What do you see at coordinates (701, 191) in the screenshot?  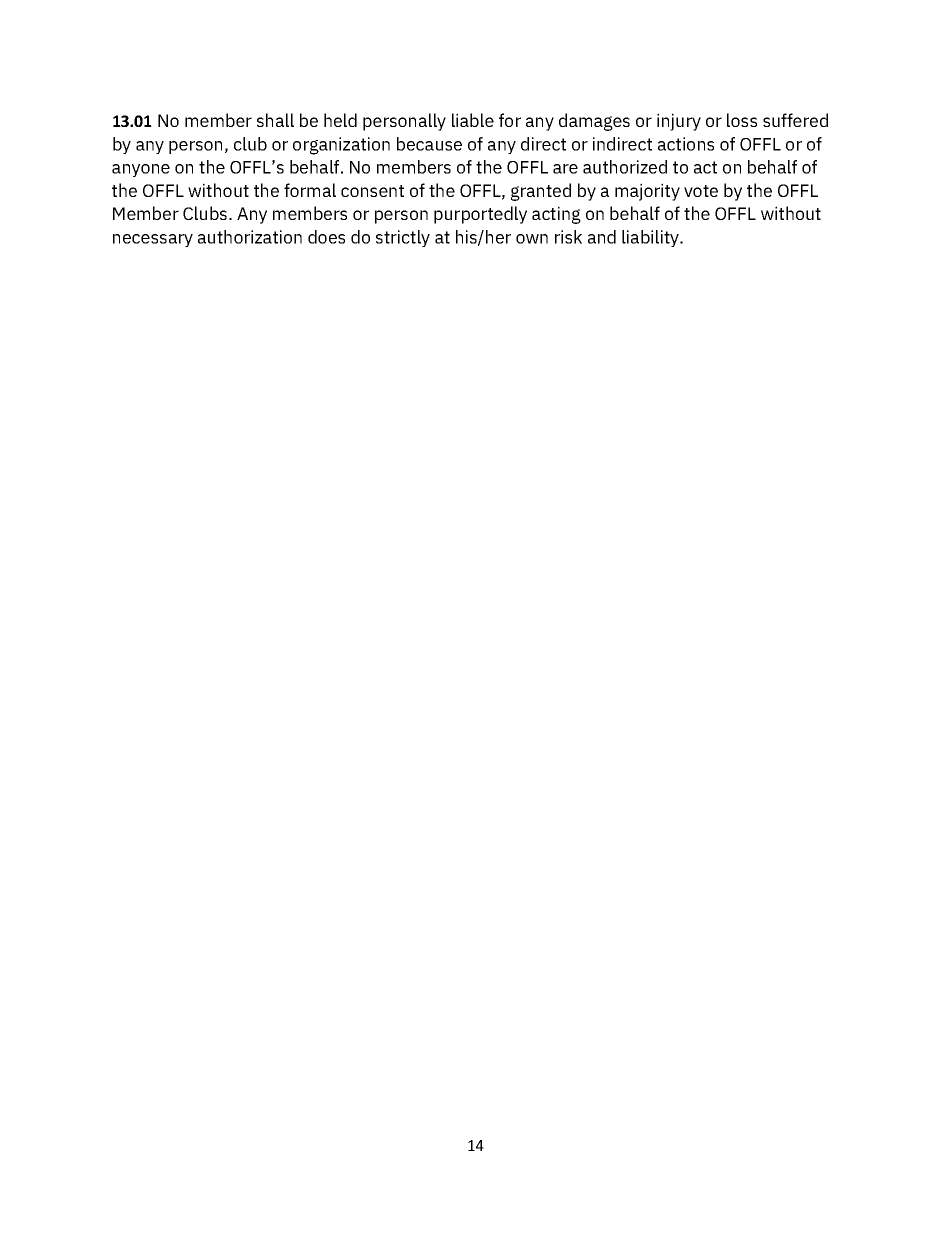 I see `vote` at bounding box center [701, 191].
